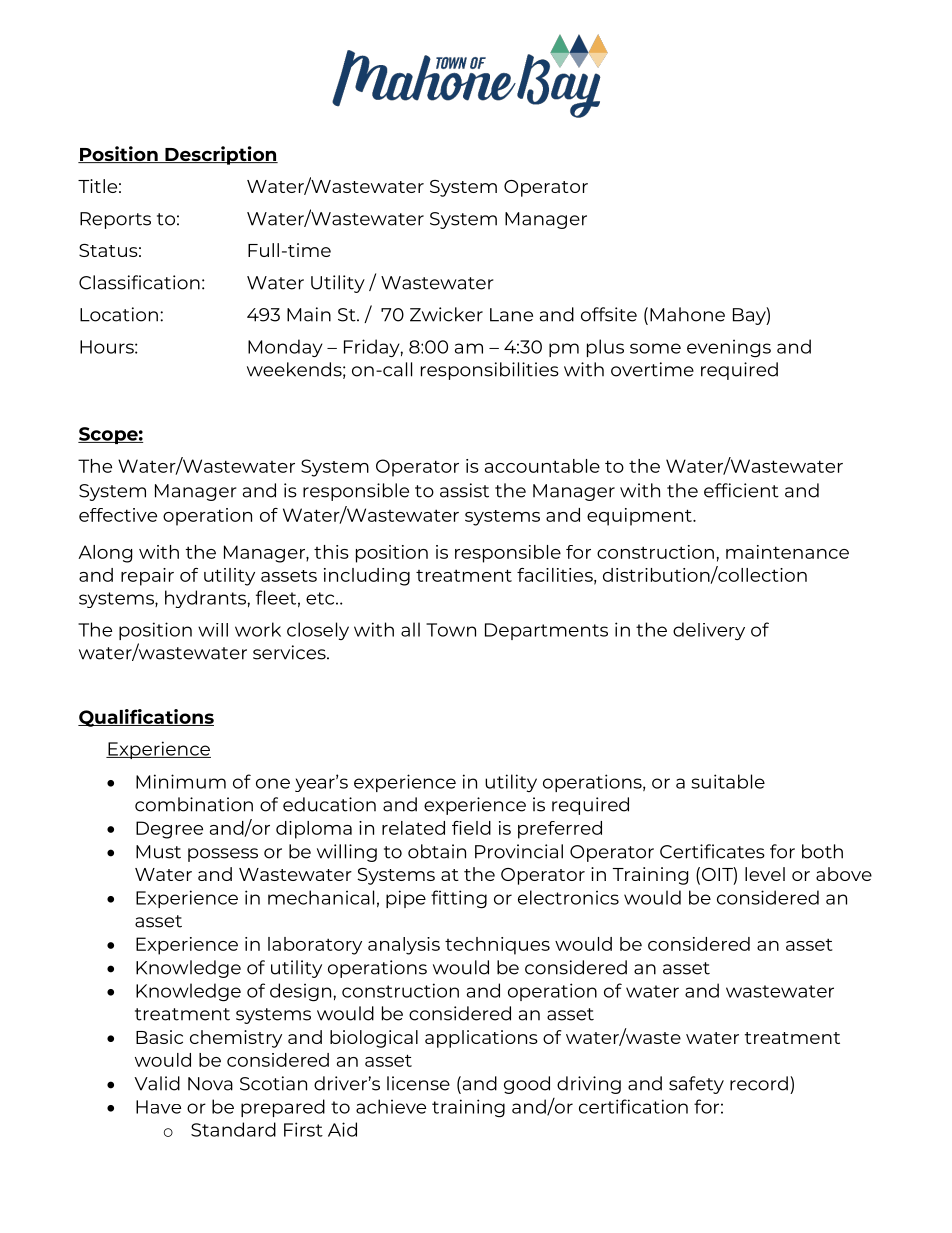 Image resolution: width=952 pixels, height=1233 pixels. Describe the element at coordinates (741, 490) in the image. I see `efficient` at that location.
